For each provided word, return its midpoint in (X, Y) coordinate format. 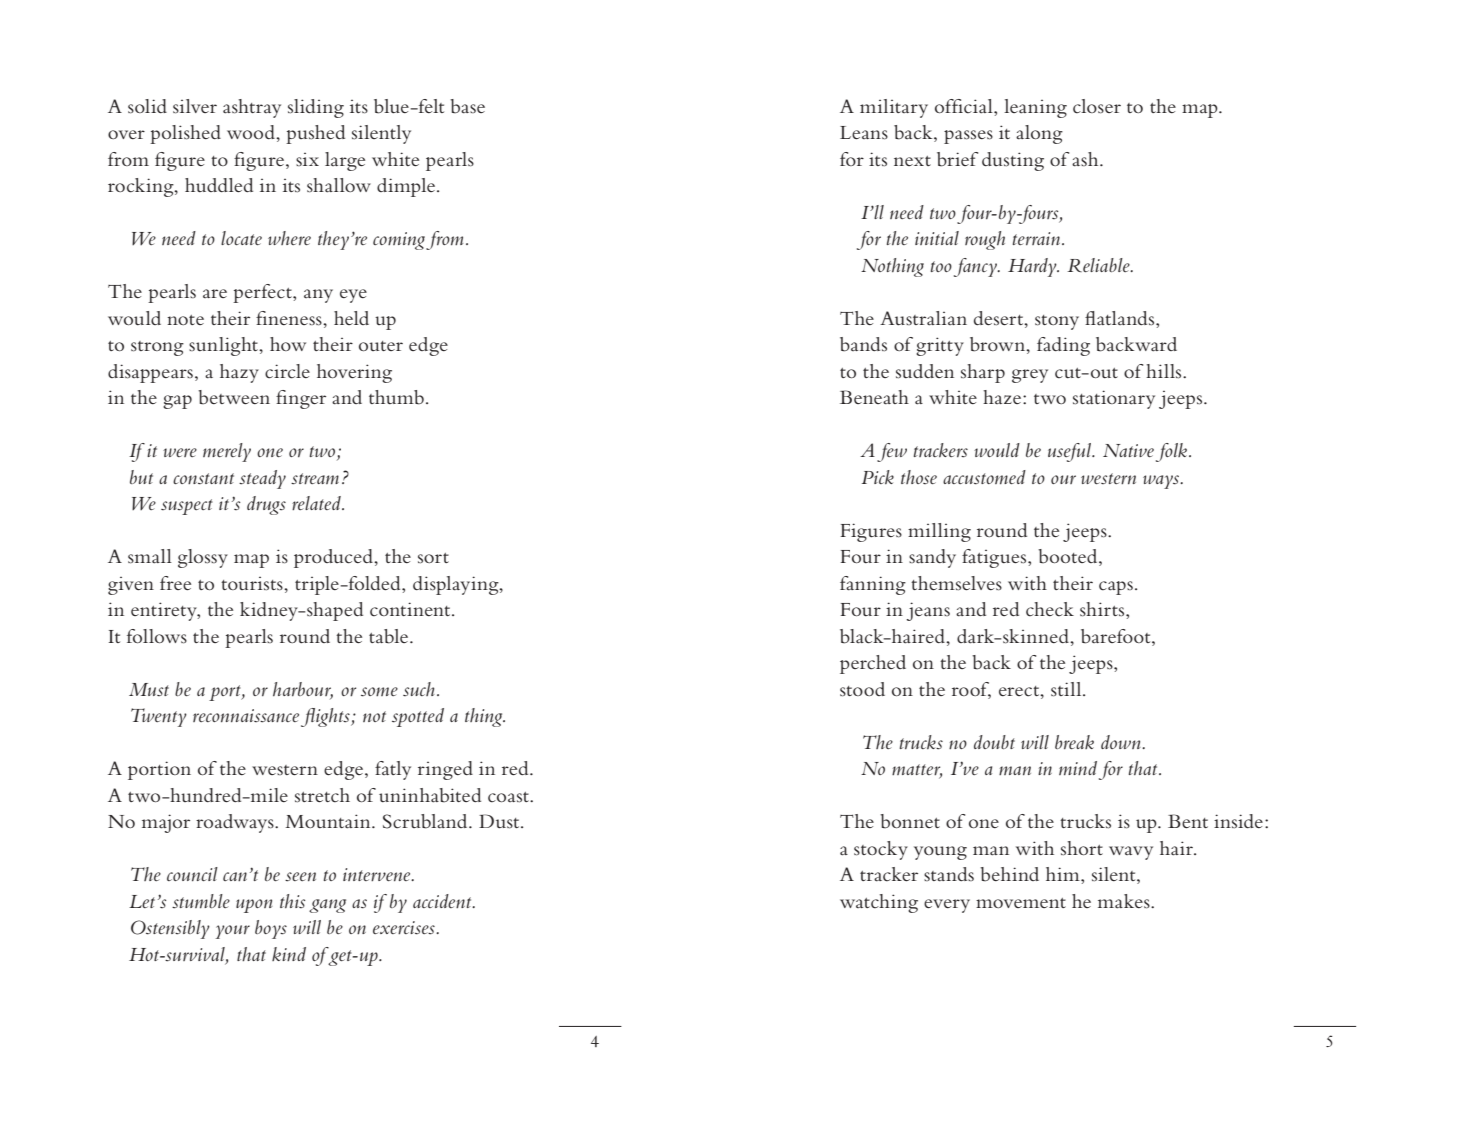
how (288, 344)
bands (863, 344)
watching (879, 903)
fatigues (995, 558)
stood (862, 689)
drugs (266, 505)
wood (252, 132)
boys (271, 929)
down (1122, 742)
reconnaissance (246, 716)
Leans (864, 133)
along (1039, 134)
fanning (873, 585)
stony (1057, 322)
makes (1125, 901)
